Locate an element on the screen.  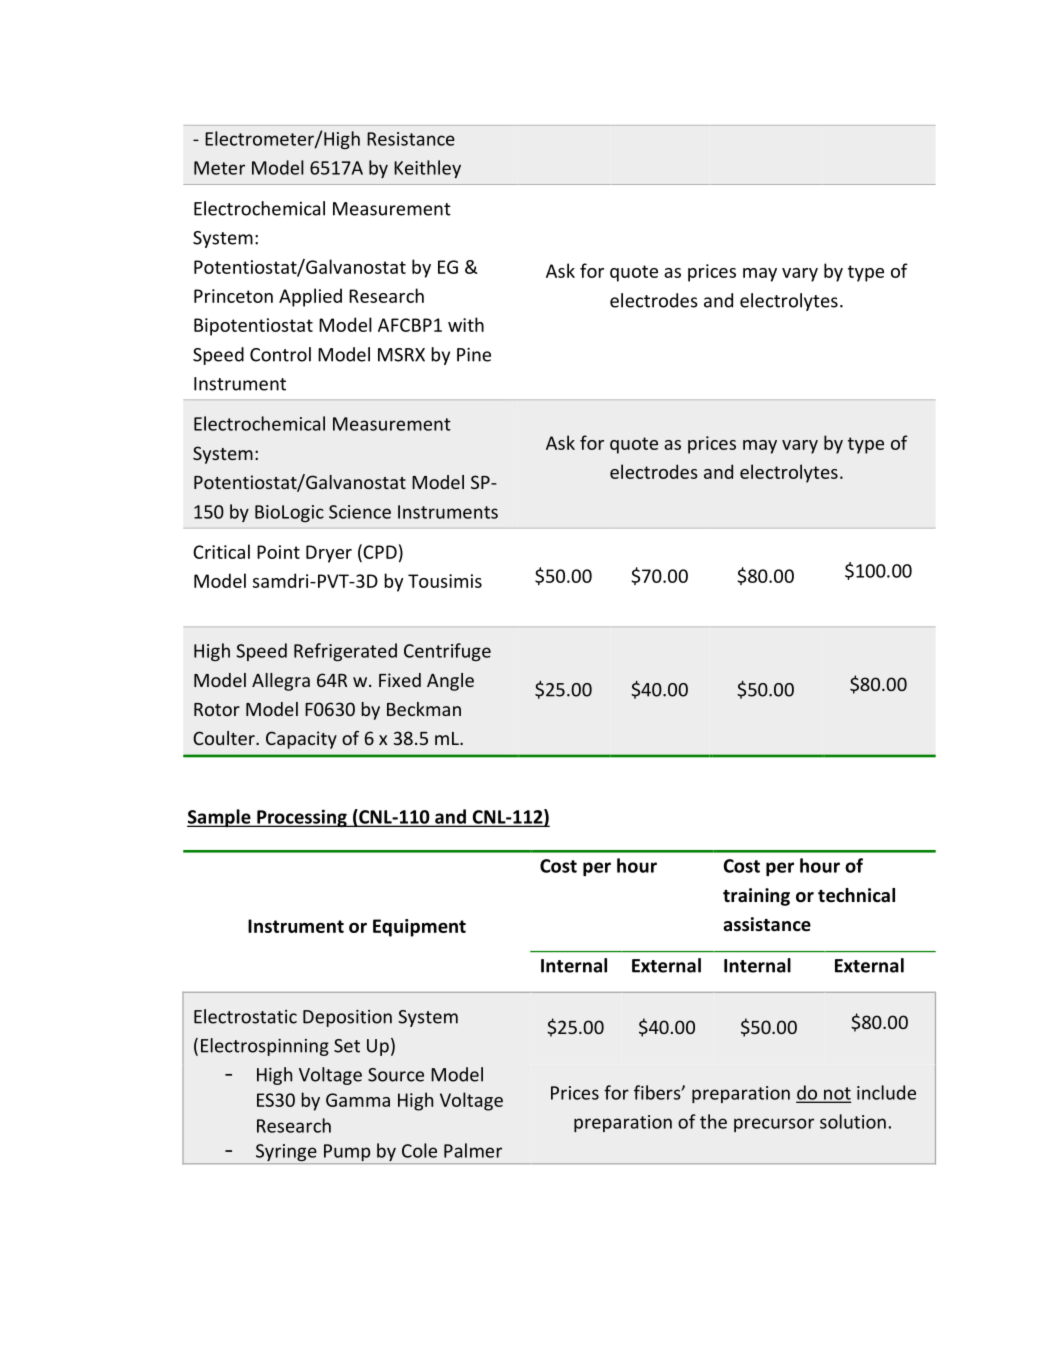
training is located at coordinates (756, 897).
